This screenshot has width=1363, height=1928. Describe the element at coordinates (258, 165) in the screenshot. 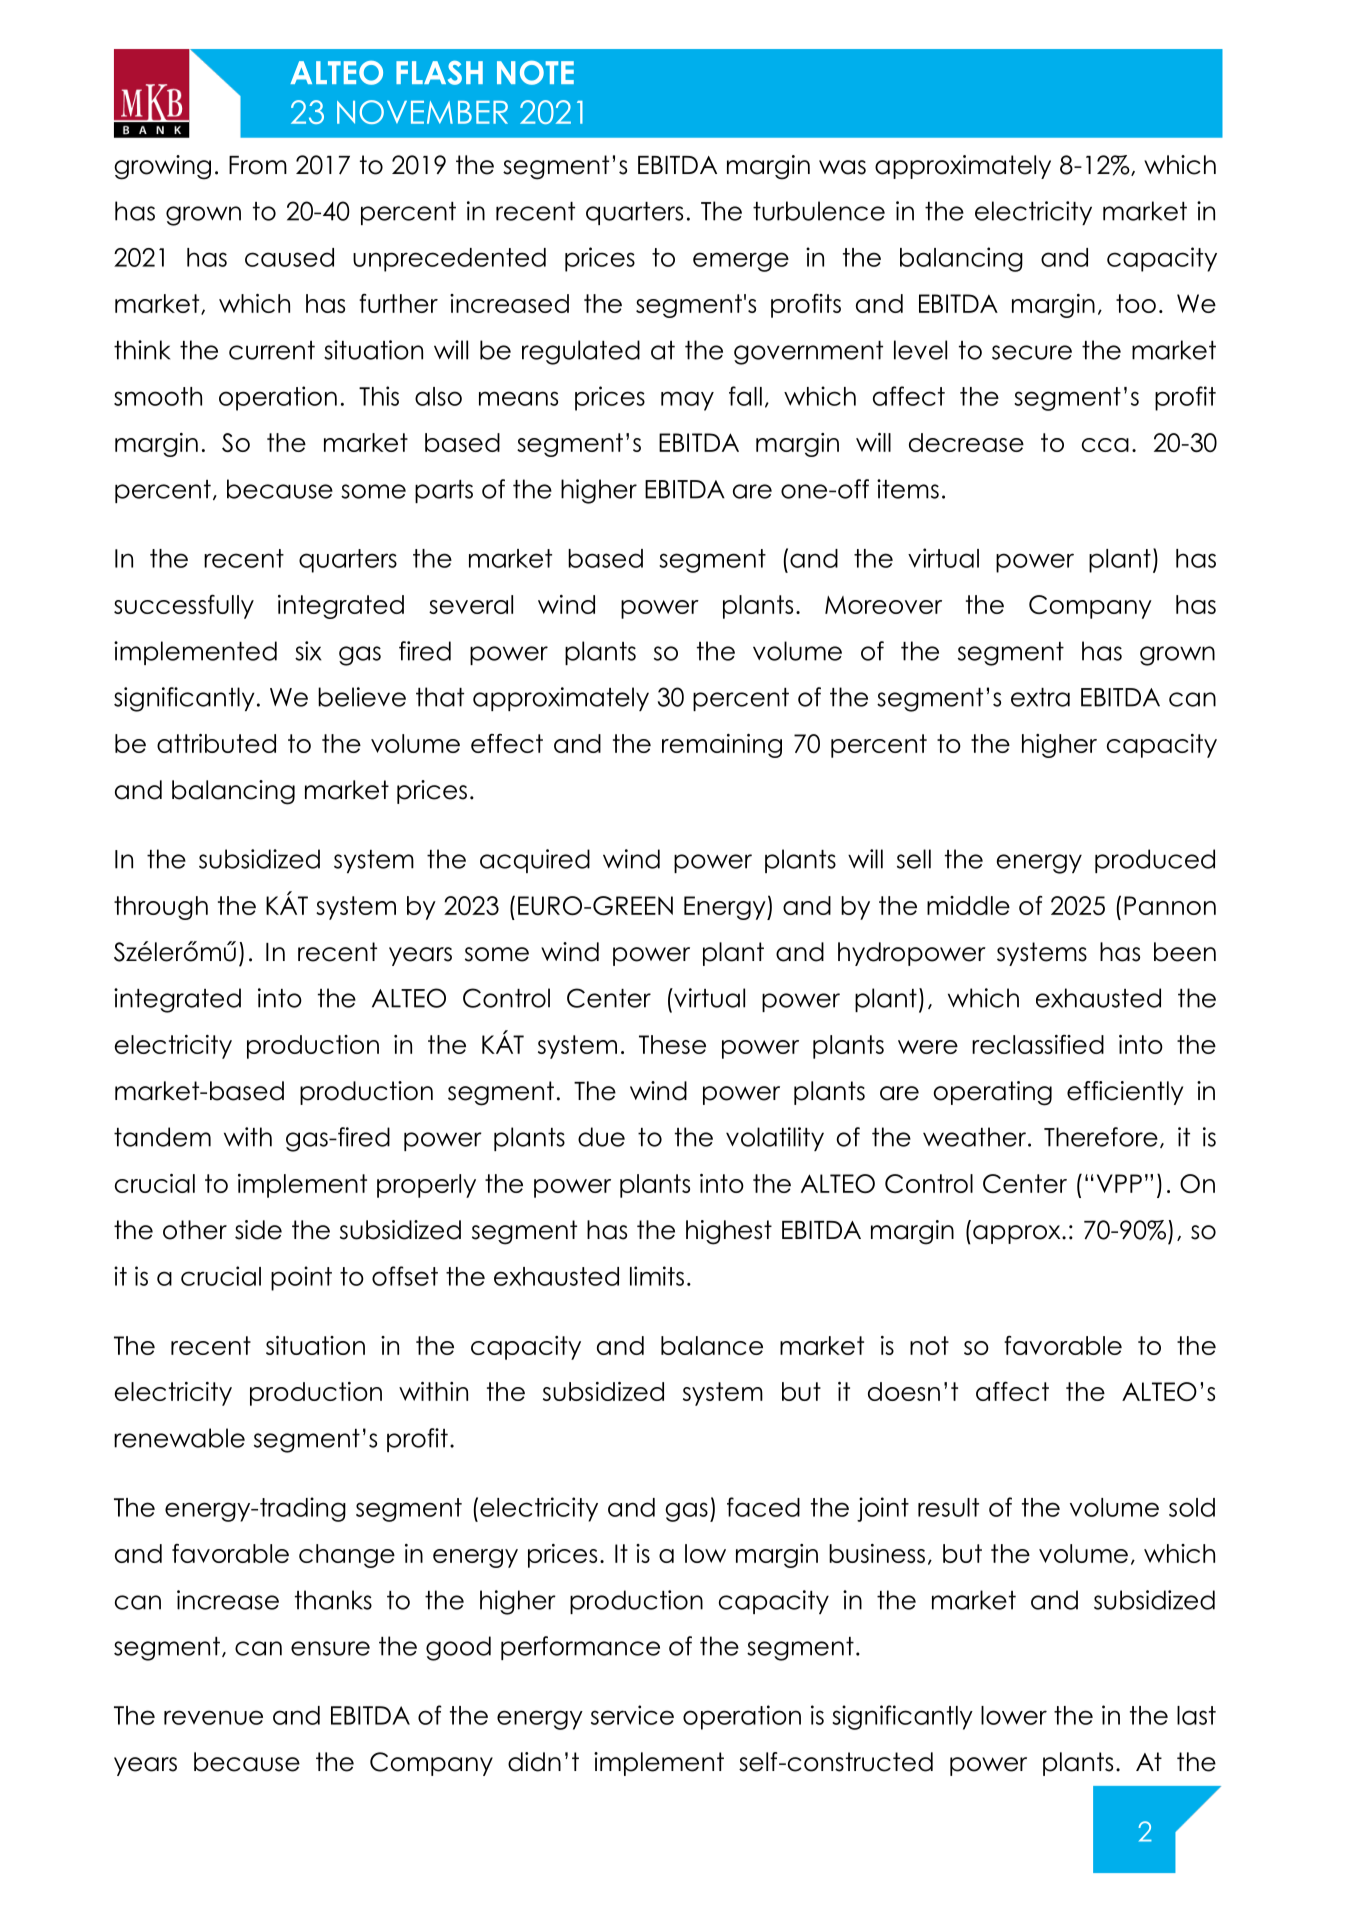

I see `From` at that location.
